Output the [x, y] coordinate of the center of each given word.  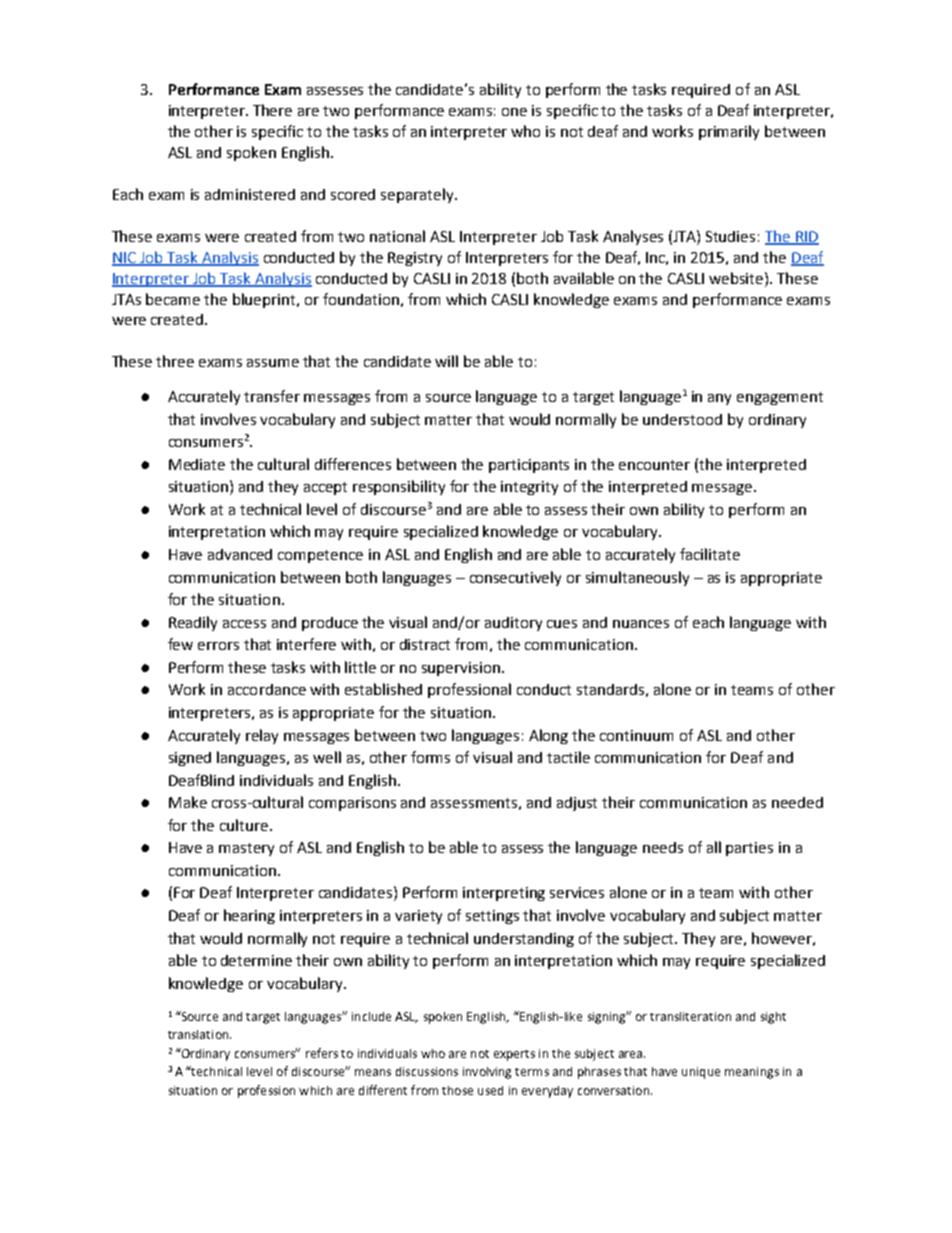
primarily [729, 132]
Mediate [197, 464]
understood [682, 419]
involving [487, 1073]
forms [430, 757]
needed [797, 802]
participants [529, 466]
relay [262, 736]
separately [418, 195]
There [272, 110]
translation [199, 1034]
